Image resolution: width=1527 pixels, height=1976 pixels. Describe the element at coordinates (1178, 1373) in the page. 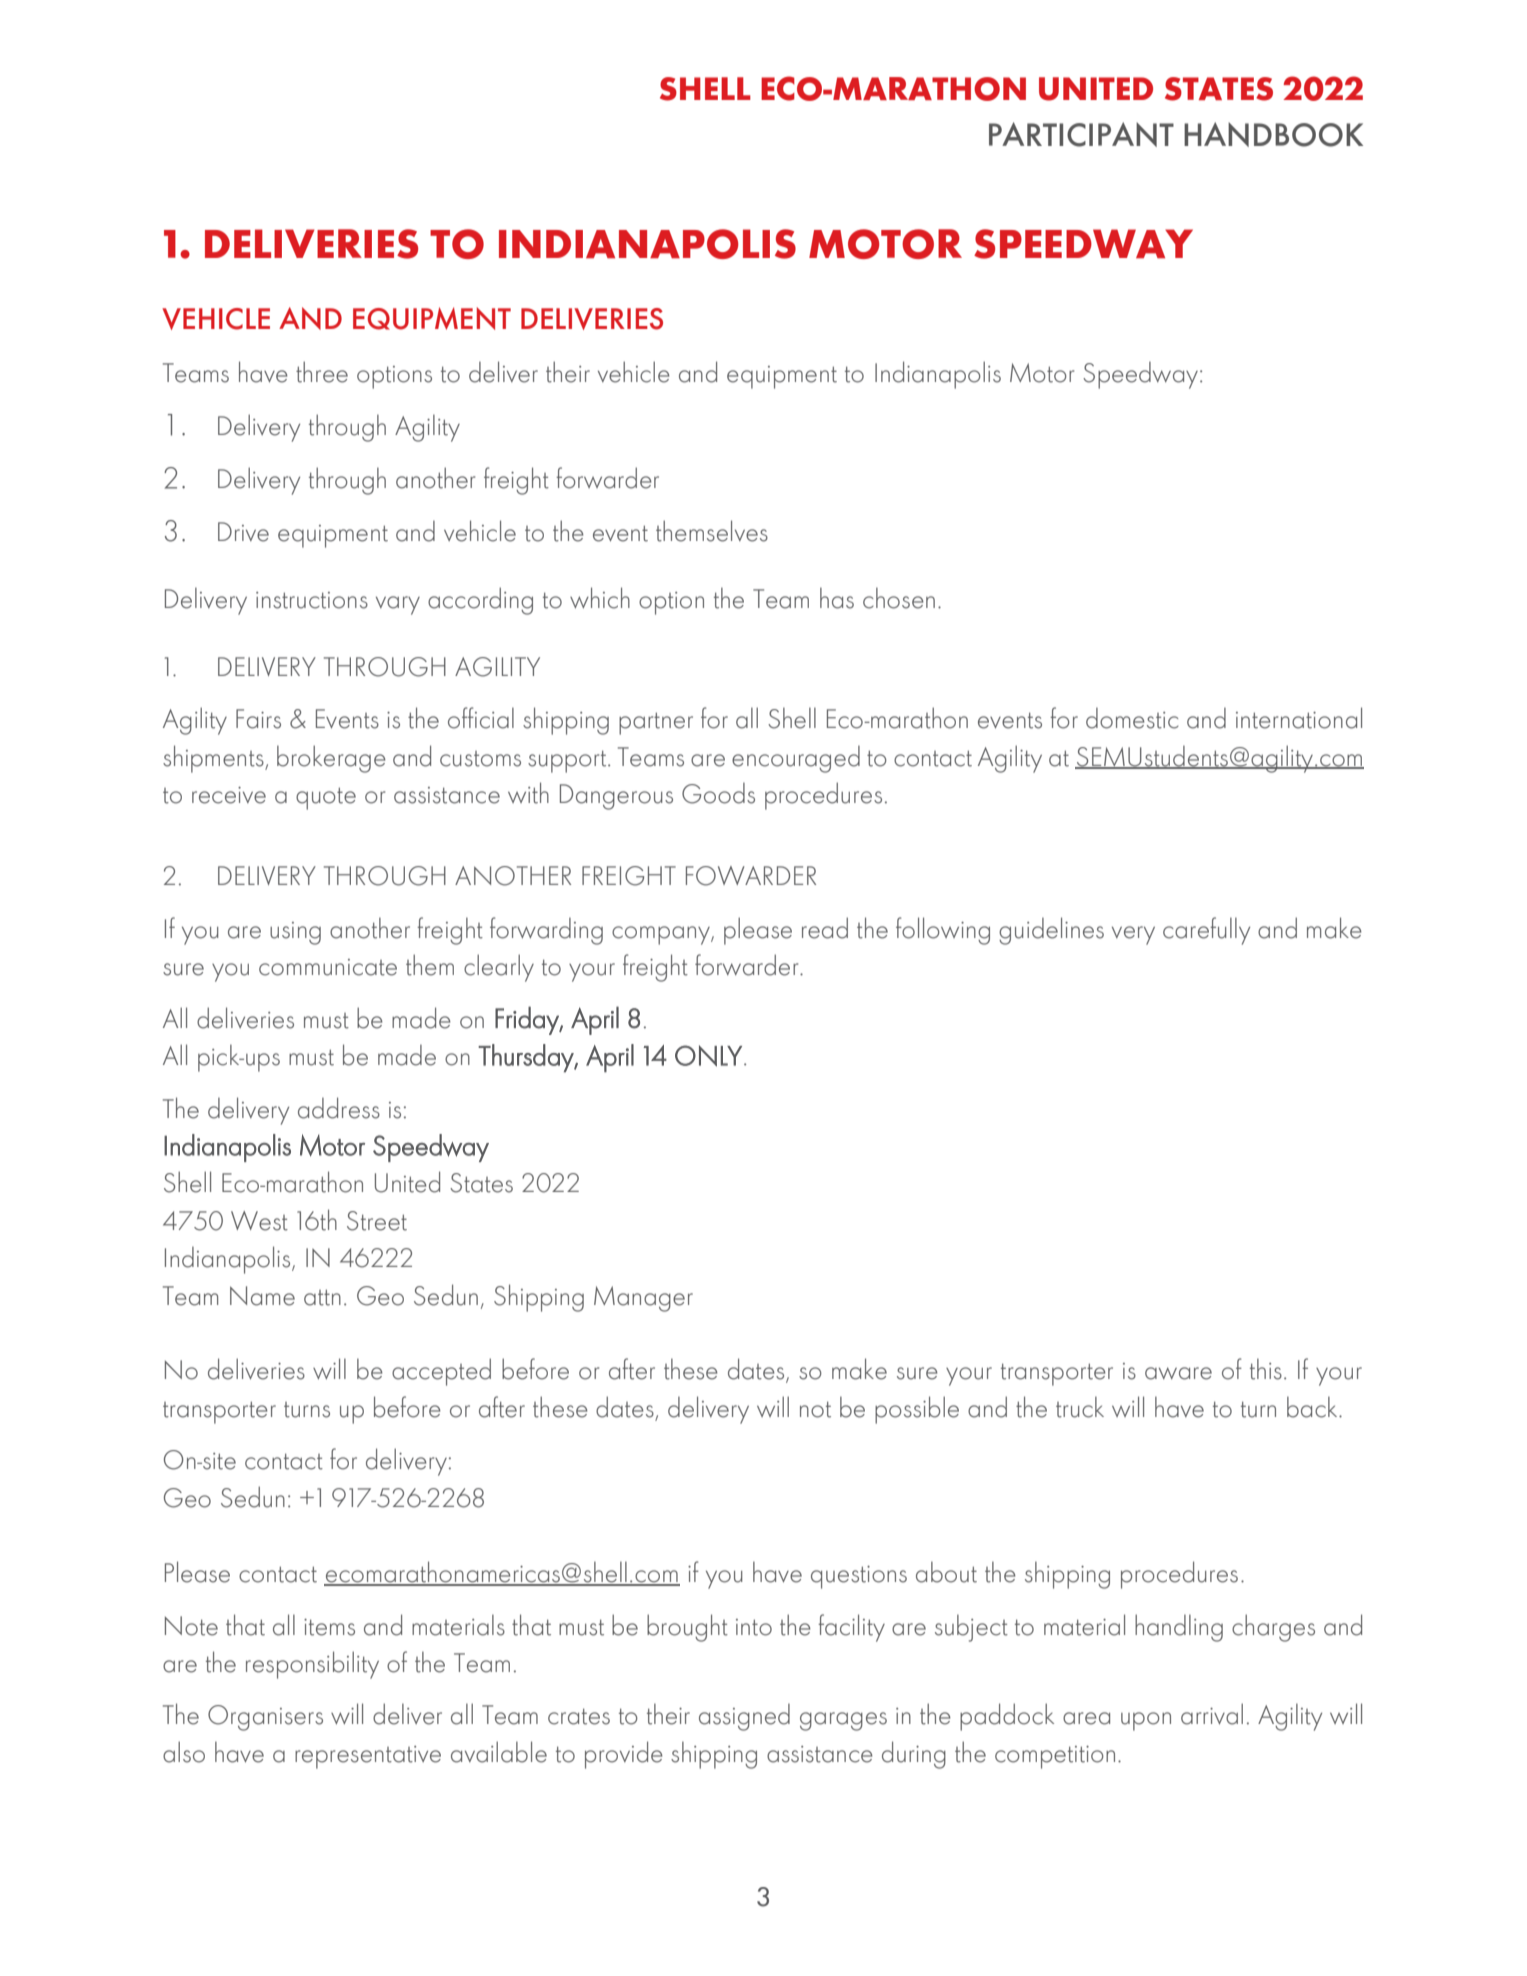

I see `aware` at that location.
